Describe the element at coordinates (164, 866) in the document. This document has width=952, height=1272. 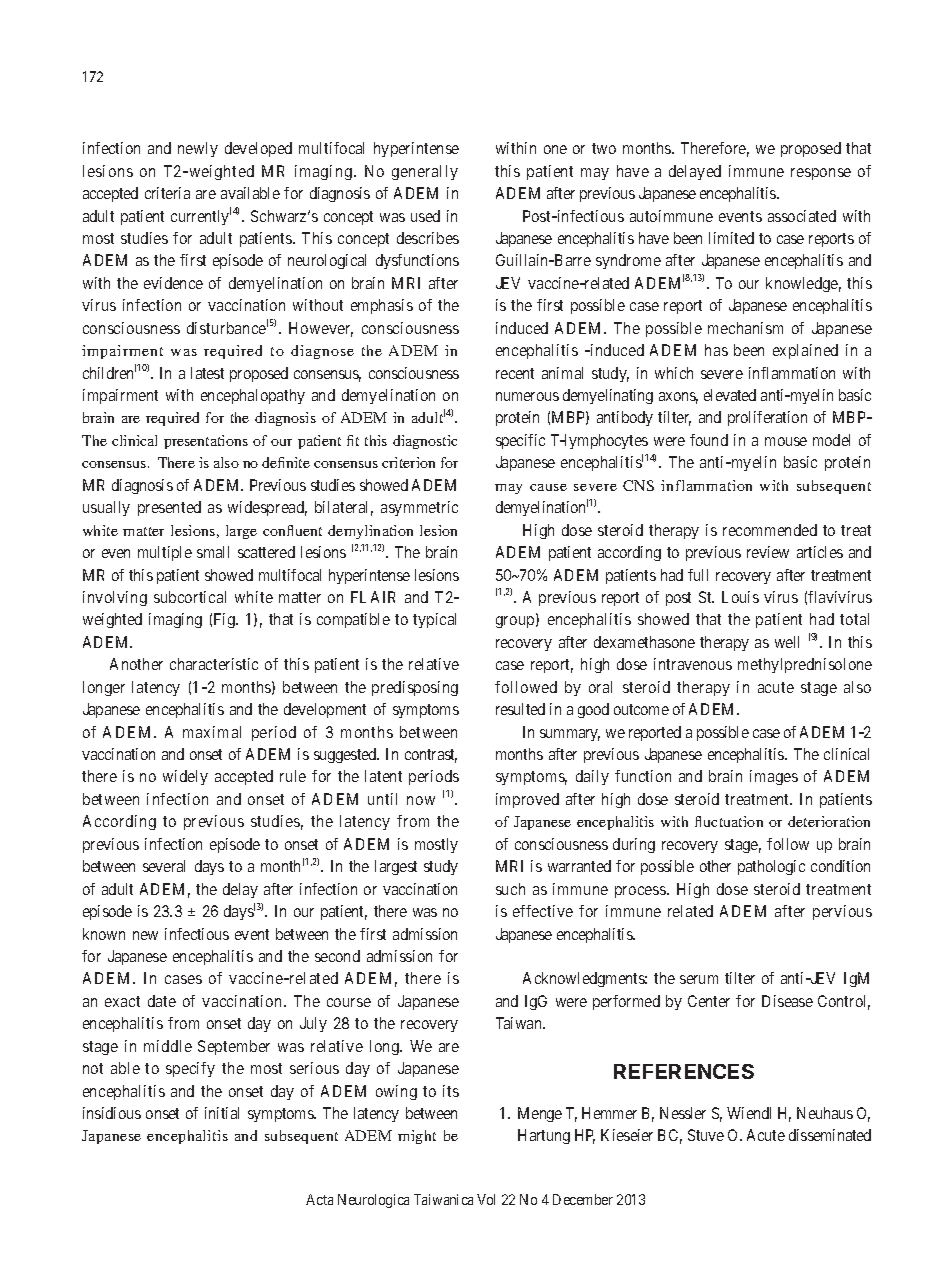
I see `several` at that location.
